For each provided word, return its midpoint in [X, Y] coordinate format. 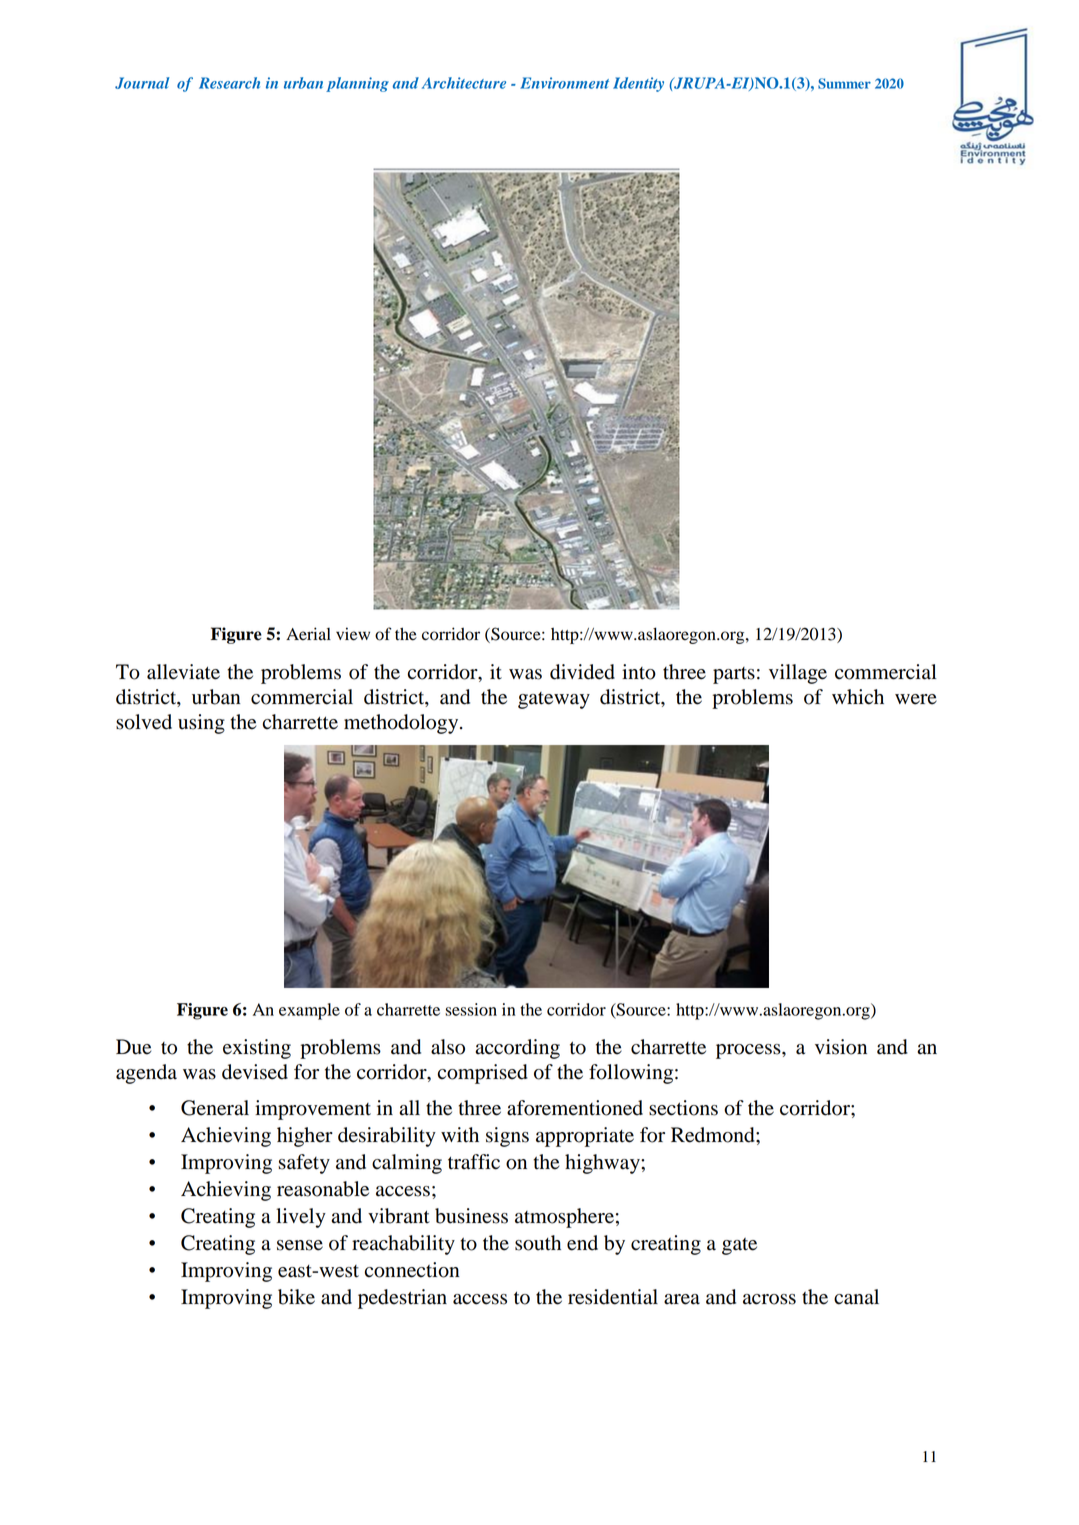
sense [300, 1245]
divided [582, 672]
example [309, 1011]
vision [841, 1047]
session [471, 1009]
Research [229, 83]
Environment [564, 83]
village [798, 674]
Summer [844, 83]
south [538, 1243]
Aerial [308, 634]
